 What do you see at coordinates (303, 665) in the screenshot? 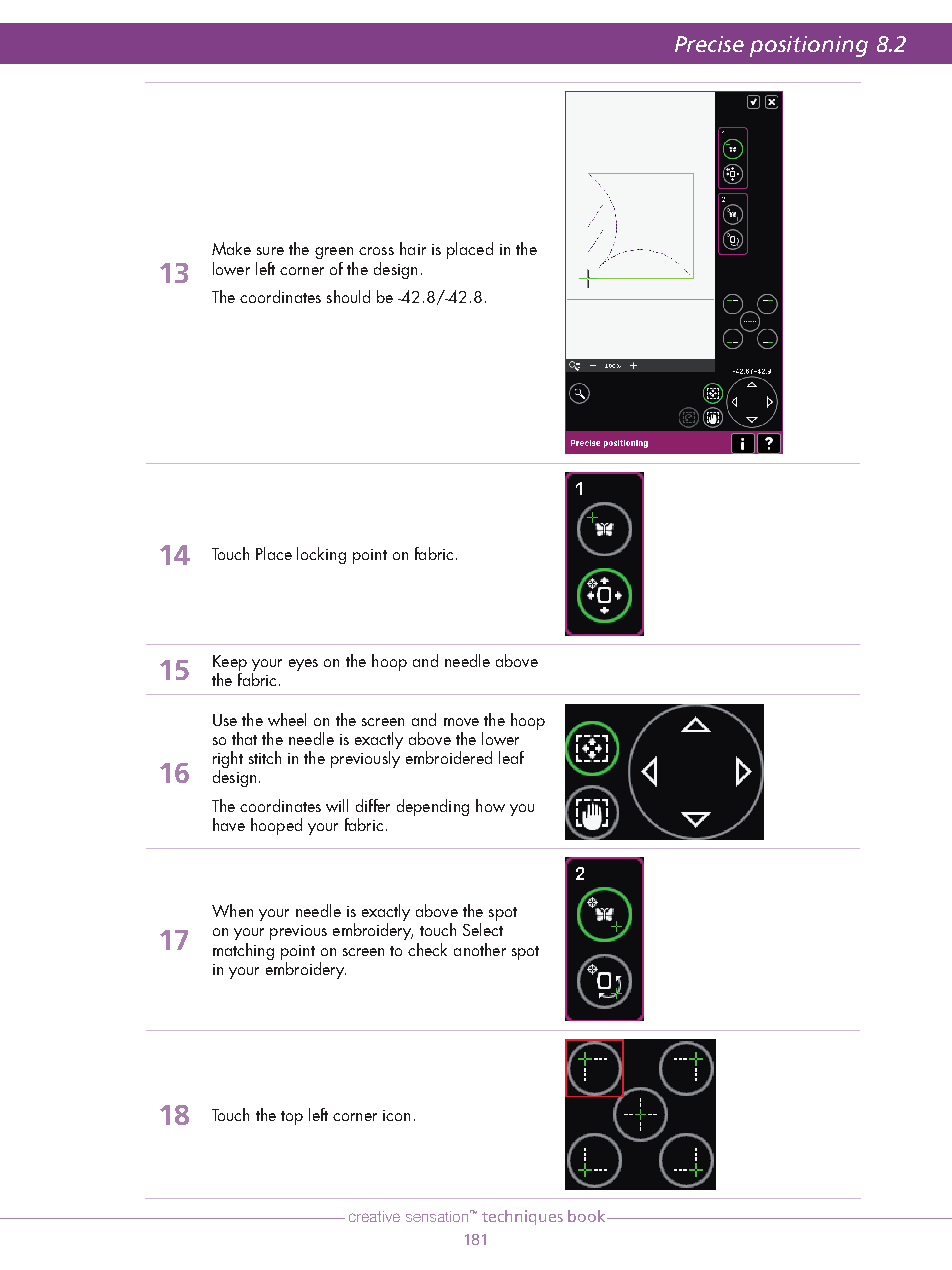
I see `eyes` at bounding box center [303, 665].
